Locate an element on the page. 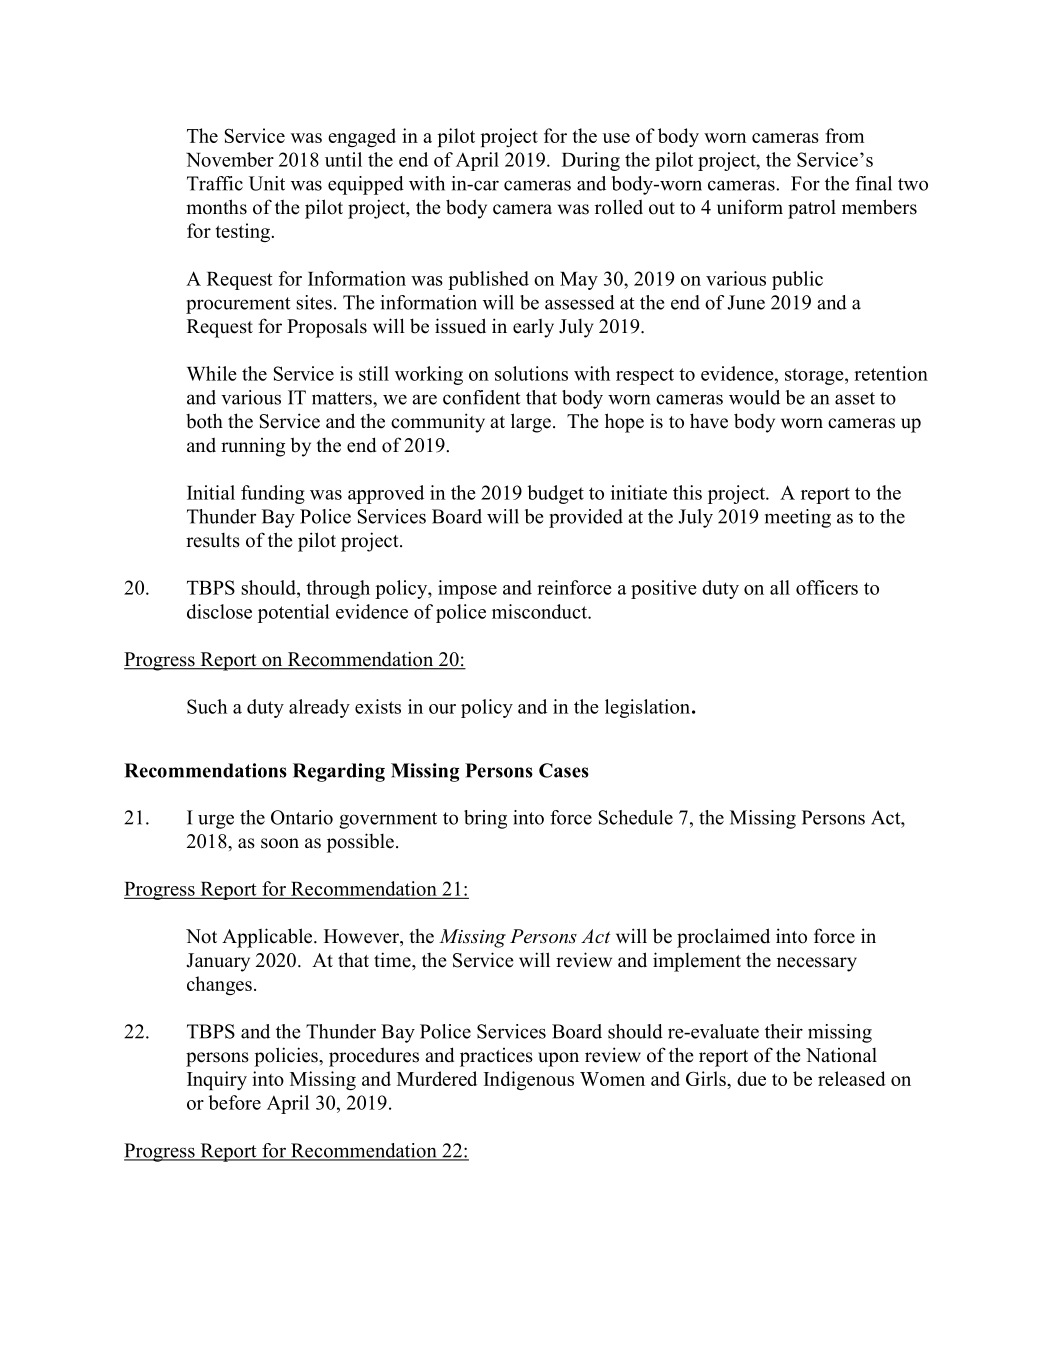 The height and width of the image is (1365, 1055). Schedule is located at coordinates (636, 817).
